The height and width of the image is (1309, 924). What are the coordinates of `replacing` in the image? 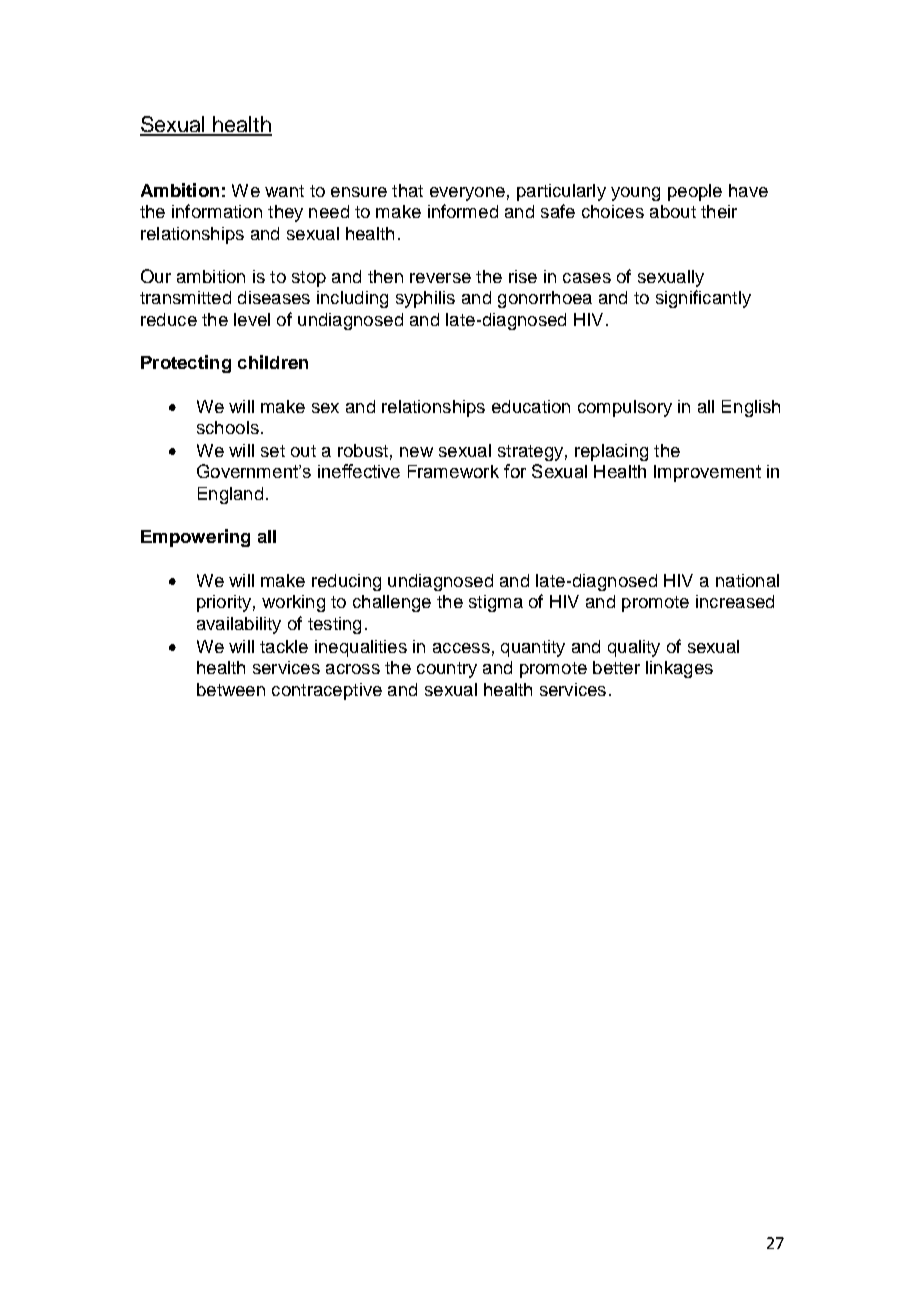 It's located at (611, 452).
